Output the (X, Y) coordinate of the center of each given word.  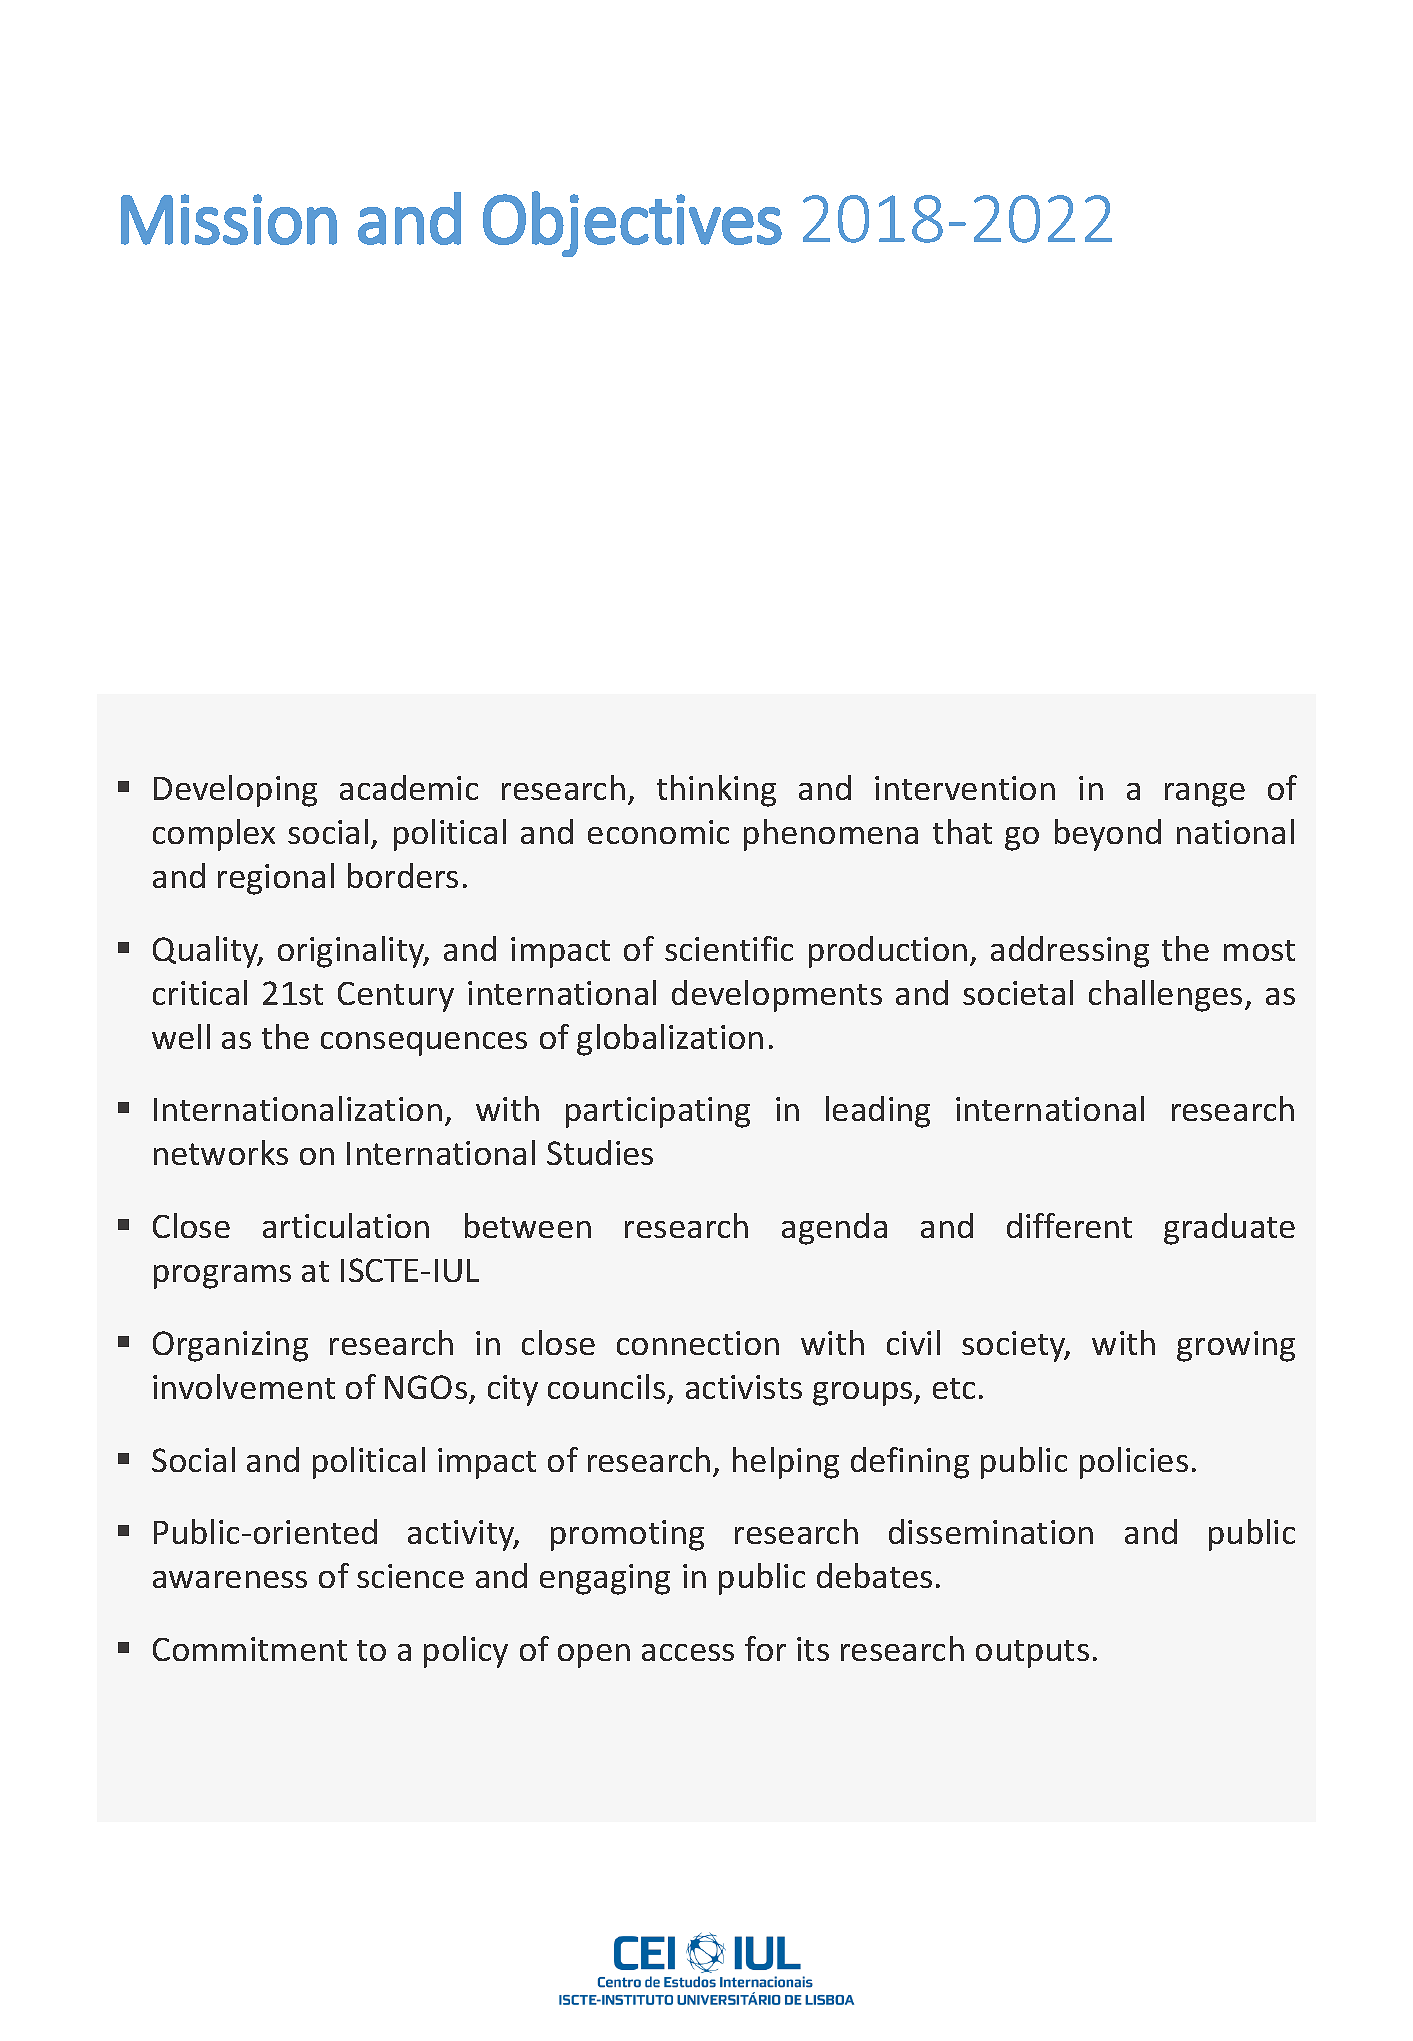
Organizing (230, 1346)
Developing (235, 791)
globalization (670, 1040)
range (1205, 795)
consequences (424, 1044)
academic (409, 787)
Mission (229, 219)
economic (658, 832)
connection (698, 1343)
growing (1236, 1346)
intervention (965, 788)
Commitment (250, 1649)
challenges (1165, 996)
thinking (716, 791)
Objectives (632, 224)
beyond (1108, 835)
